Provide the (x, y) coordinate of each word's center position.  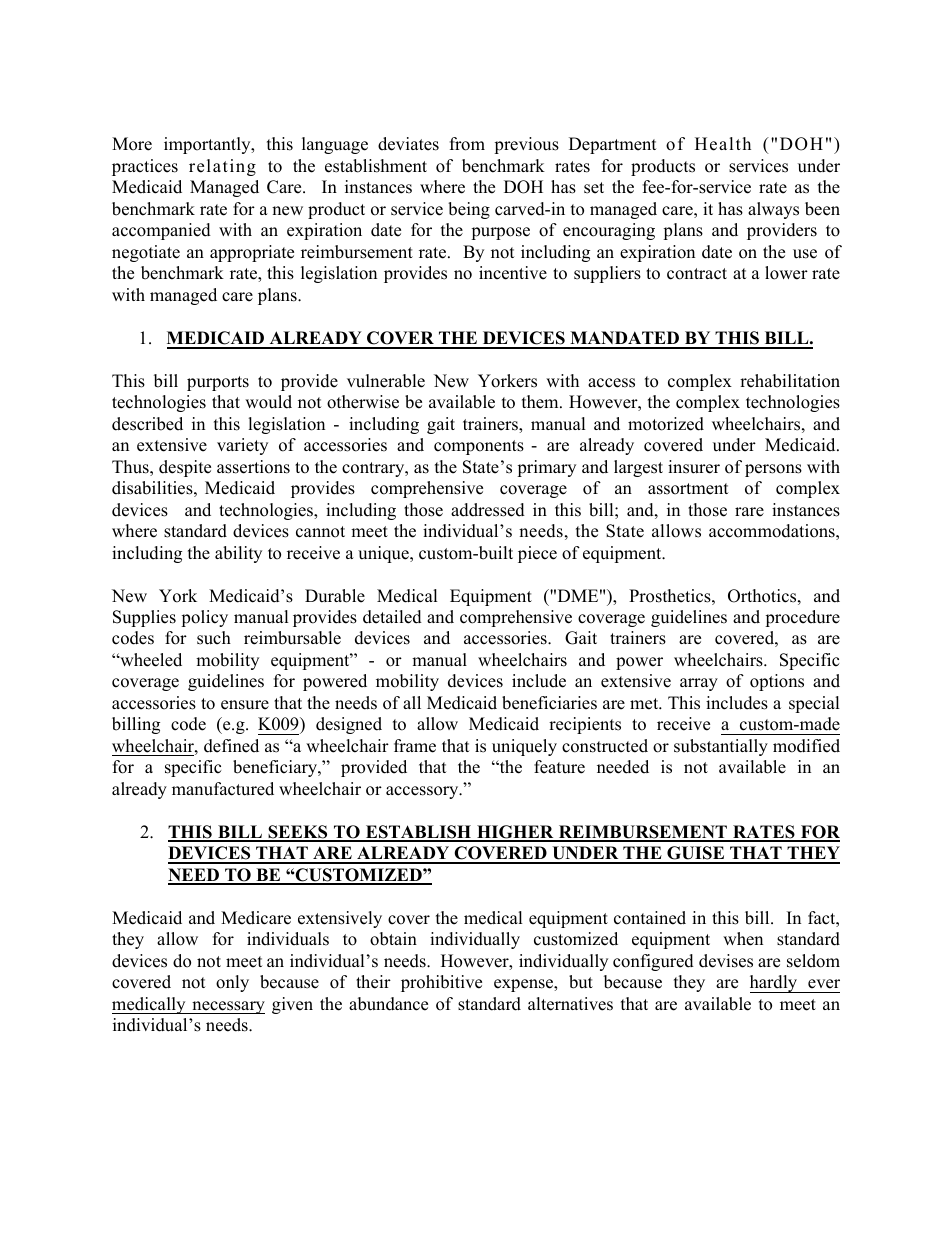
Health (723, 144)
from (467, 144)
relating (222, 167)
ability (238, 554)
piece (537, 554)
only (232, 983)
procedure (802, 618)
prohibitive (441, 983)
